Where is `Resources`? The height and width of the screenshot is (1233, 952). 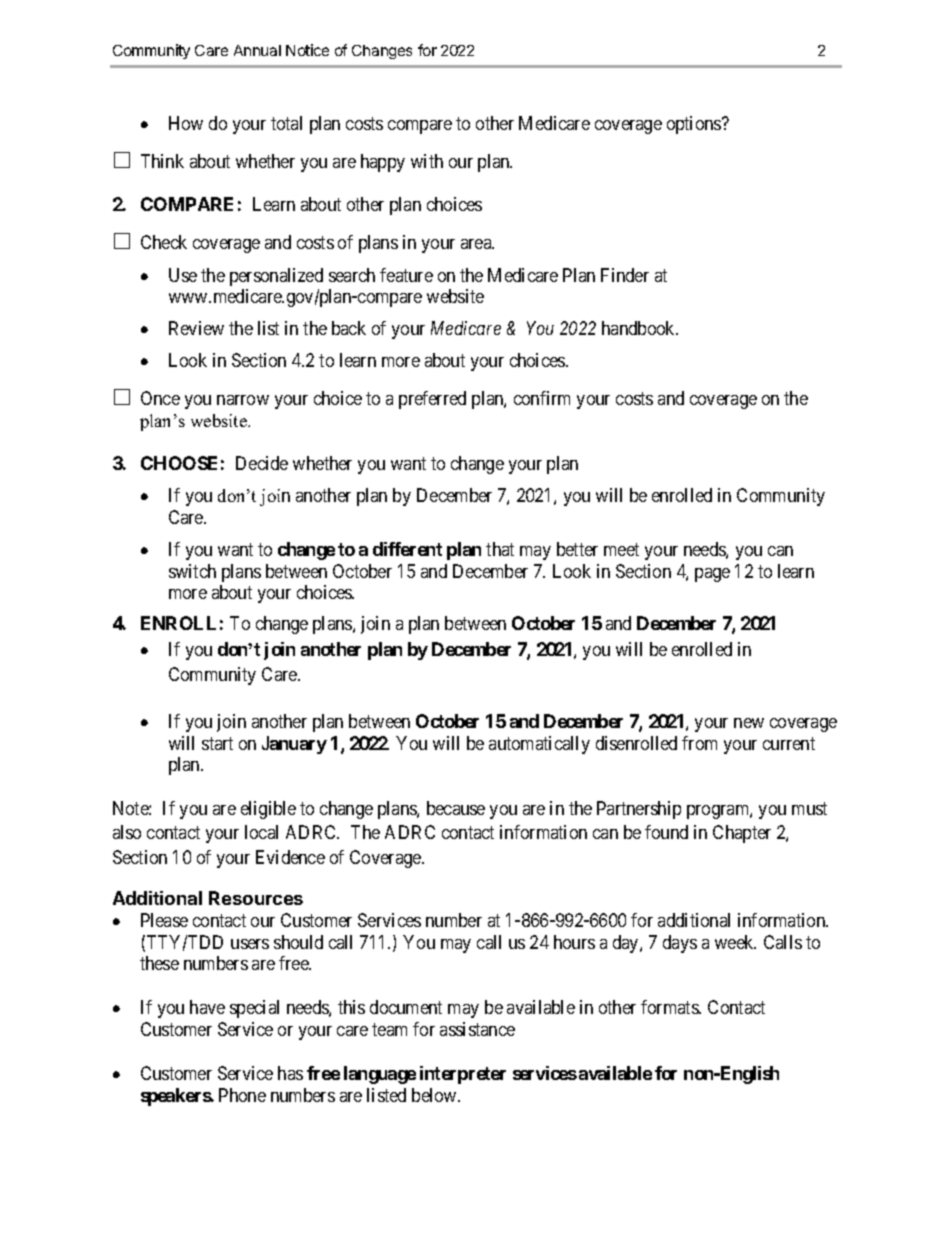 Resources is located at coordinates (256, 898).
